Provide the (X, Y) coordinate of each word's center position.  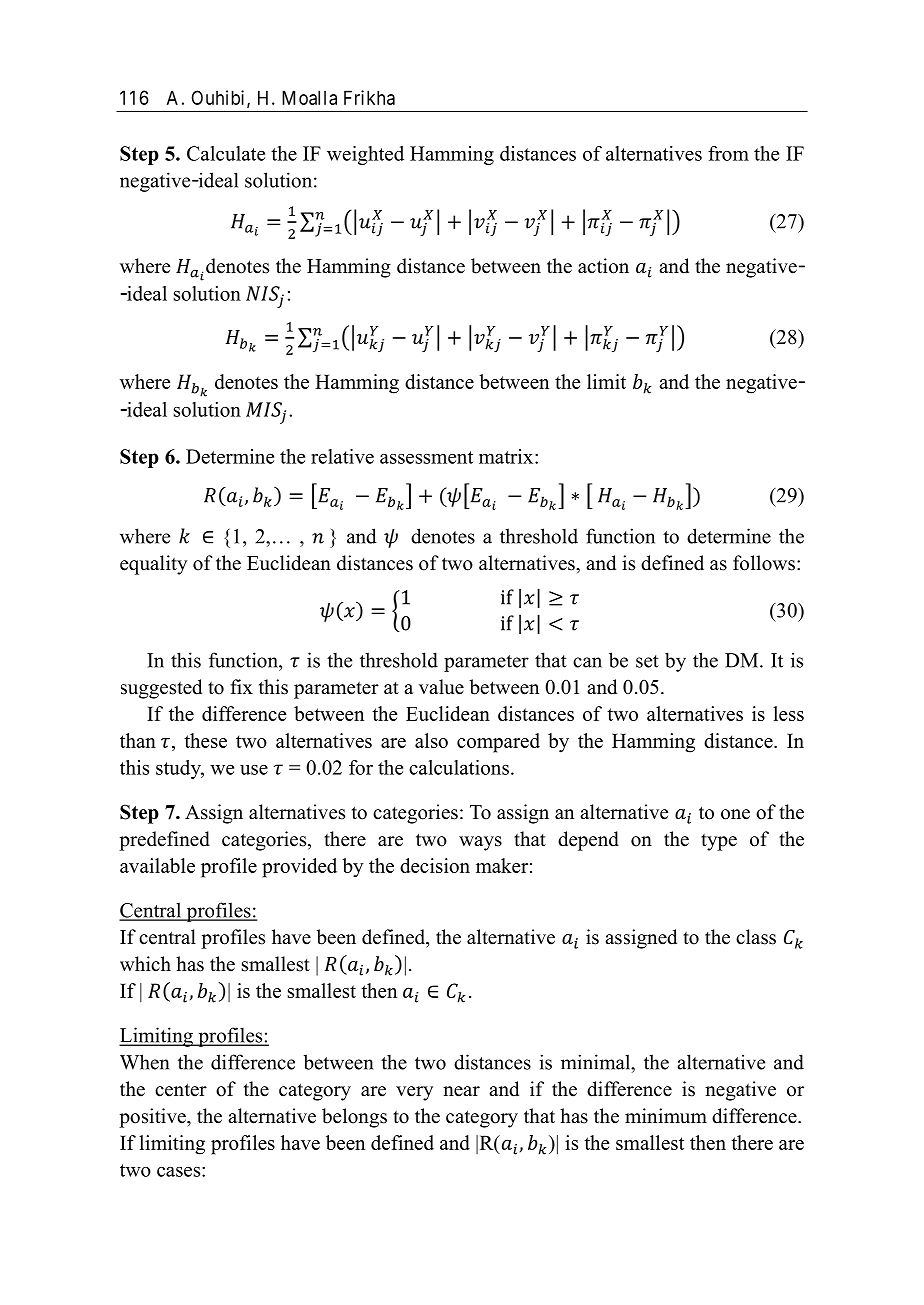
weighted (365, 155)
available (157, 865)
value (441, 687)
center (181, 1090)
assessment (426, 457)
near (461, 1091)
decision (435, 865)
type (719, 842)
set (647, 661)
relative (342, 456)
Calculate (226, 153)
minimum (666, 1116)
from (728, 153)
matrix (507, 456)
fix (242, 686)
